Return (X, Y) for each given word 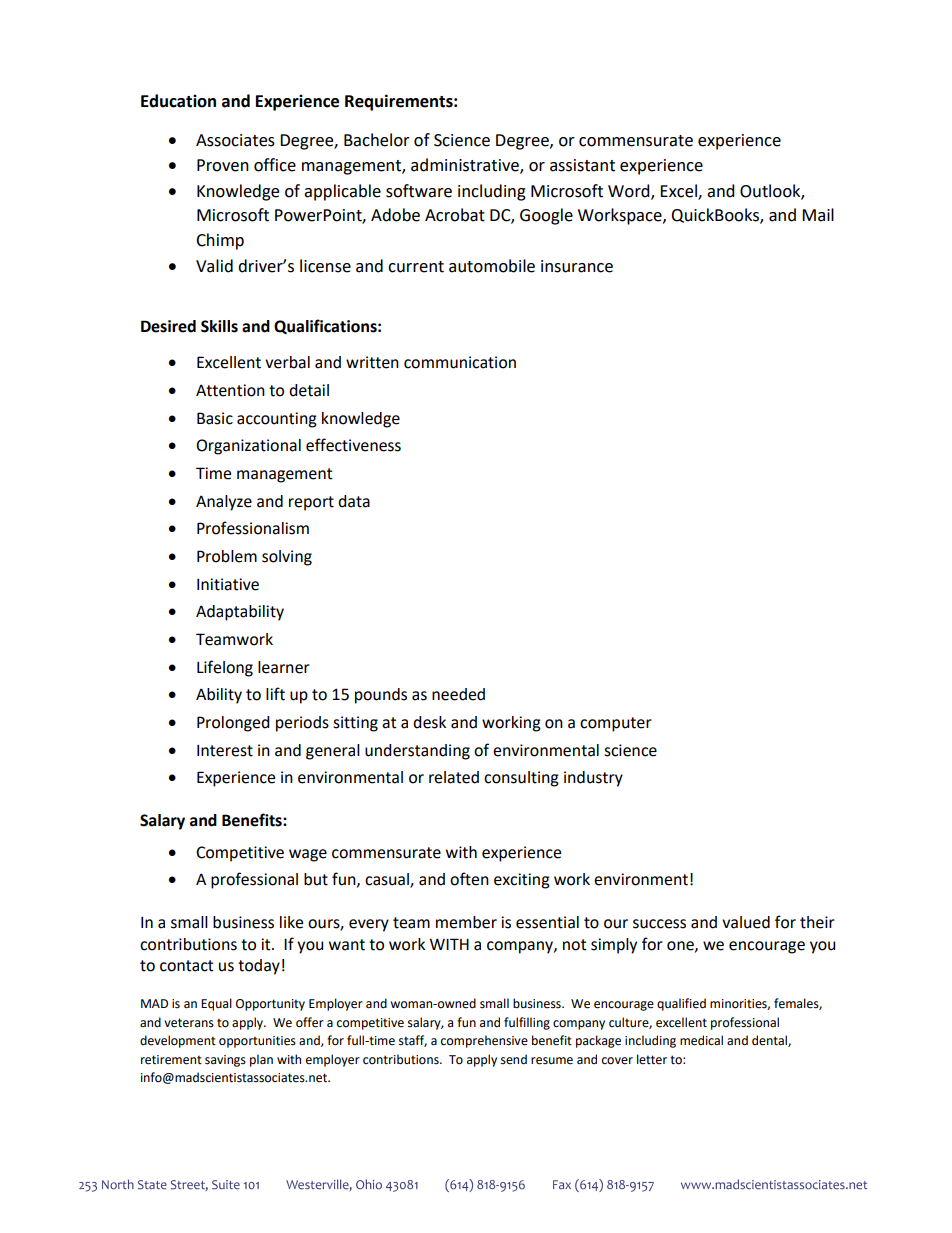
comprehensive (484, 1041)
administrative (466, 166)
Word (630, 191)
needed (458, 694)
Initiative (228, 584)
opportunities (257, 1042)
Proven (223, 165)
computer (616, 724)
